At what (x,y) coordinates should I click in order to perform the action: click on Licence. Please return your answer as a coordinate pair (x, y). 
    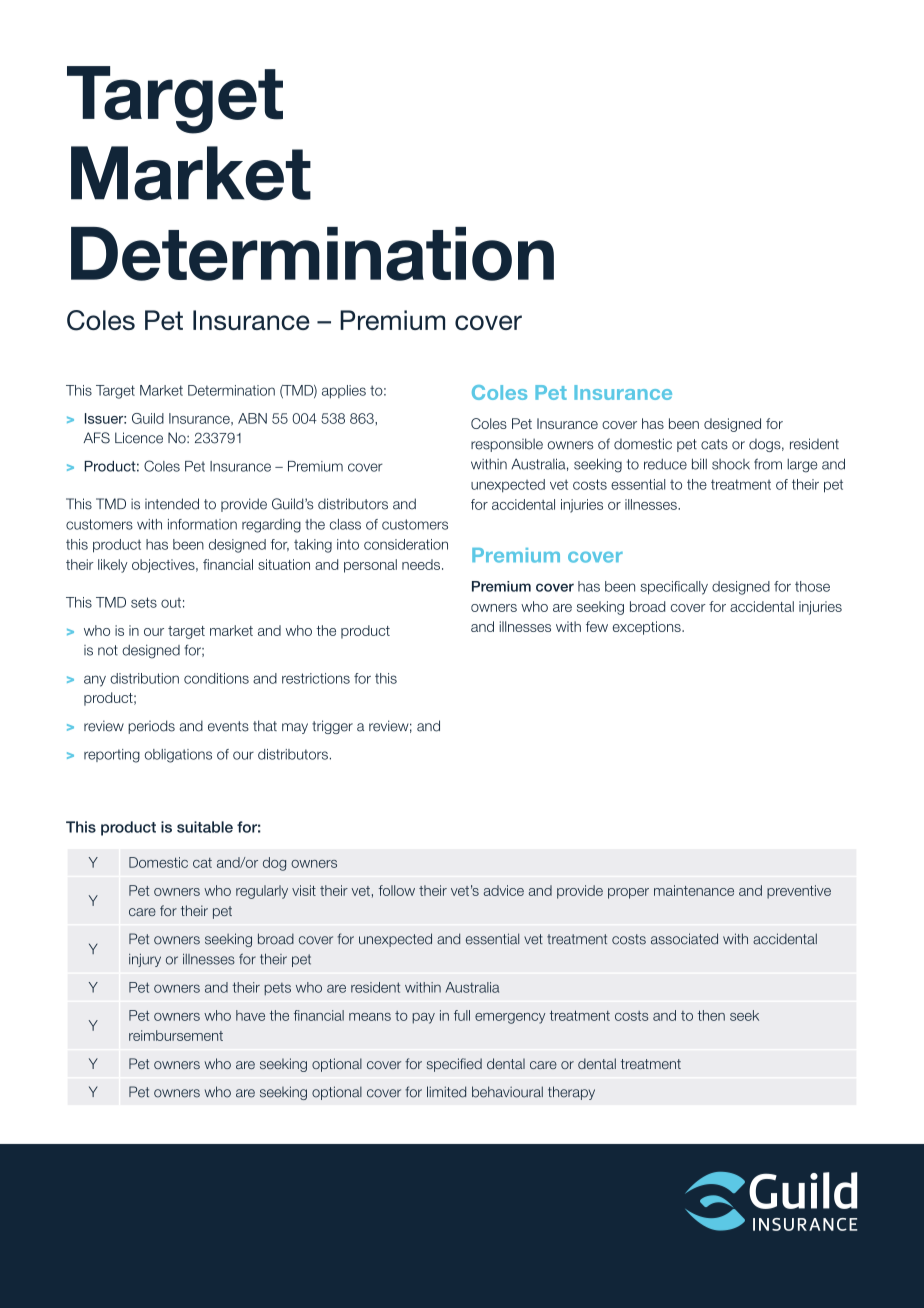
    Looking at the image, I should click on (139, 438).
